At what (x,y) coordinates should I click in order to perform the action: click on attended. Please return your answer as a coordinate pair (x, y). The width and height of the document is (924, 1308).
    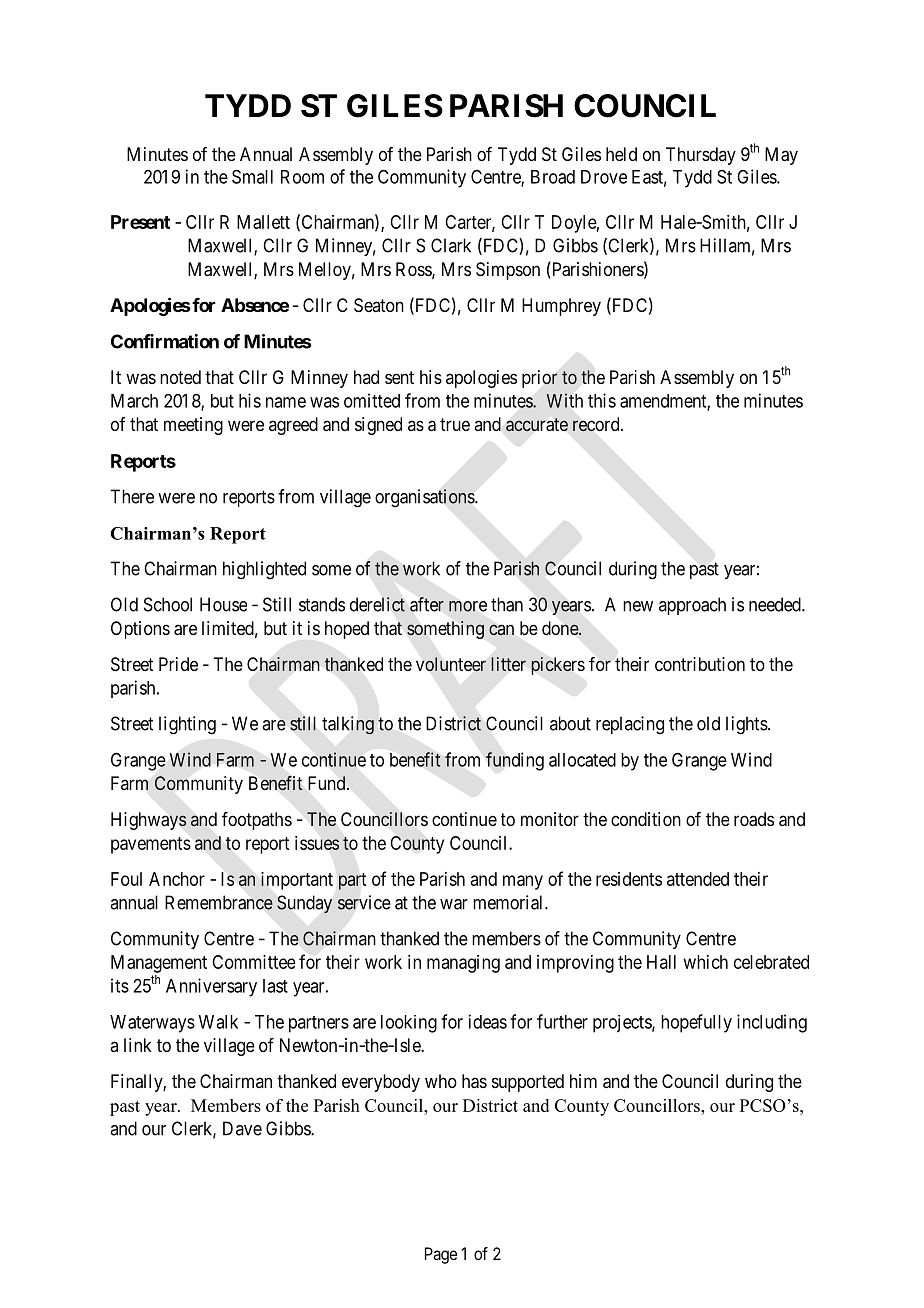
    Looking at the image, I should click on (698, 879).
